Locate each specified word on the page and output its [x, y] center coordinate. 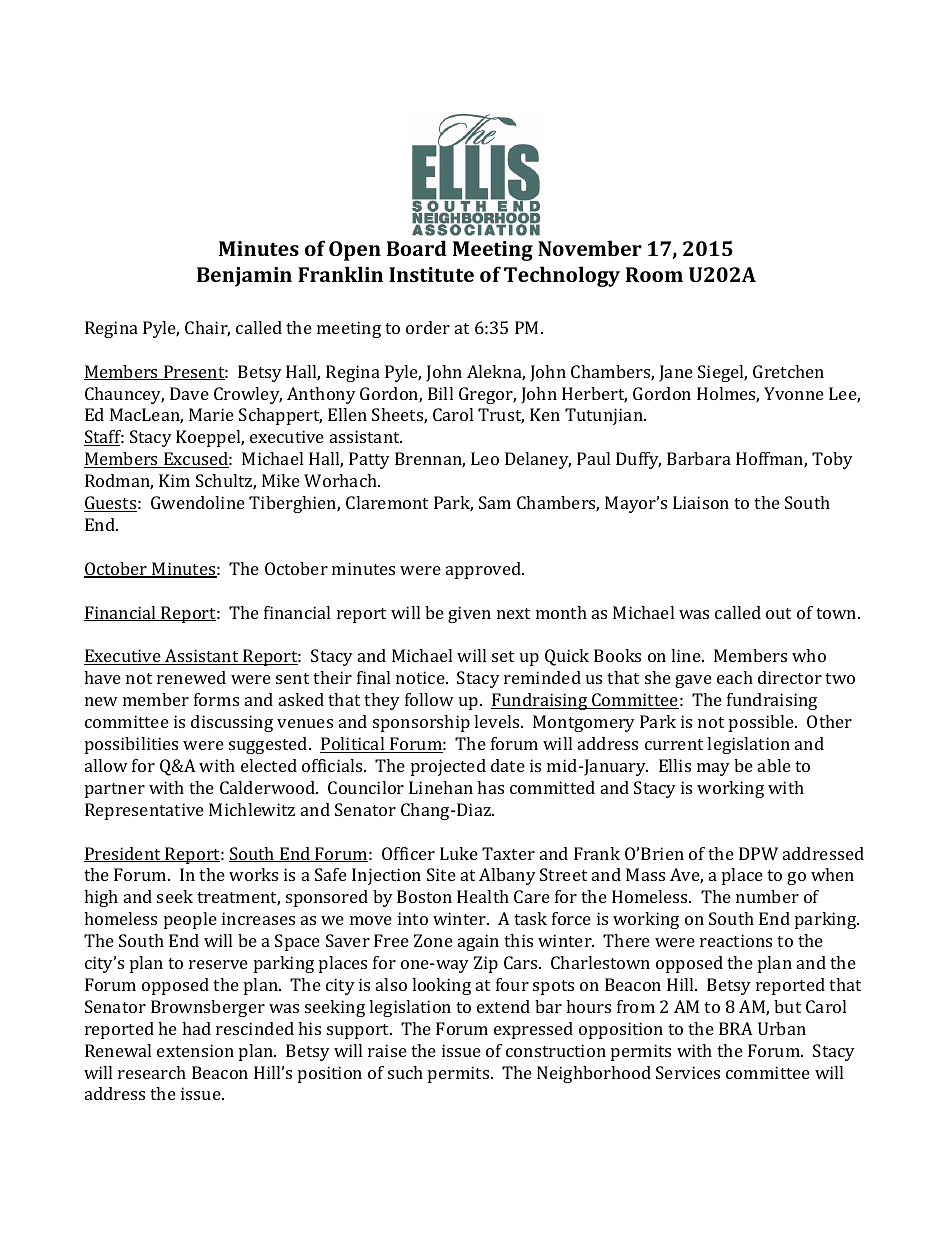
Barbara [699, 458]
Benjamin [244, 277]
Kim [174, 480]
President [123, 854]
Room [654, 274]
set [503, 656]
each [735, 677]
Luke [459, 853]
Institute [431, 274]
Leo [485, 458]
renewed [191, 677]
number [767, 896]
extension [195, 1050]
